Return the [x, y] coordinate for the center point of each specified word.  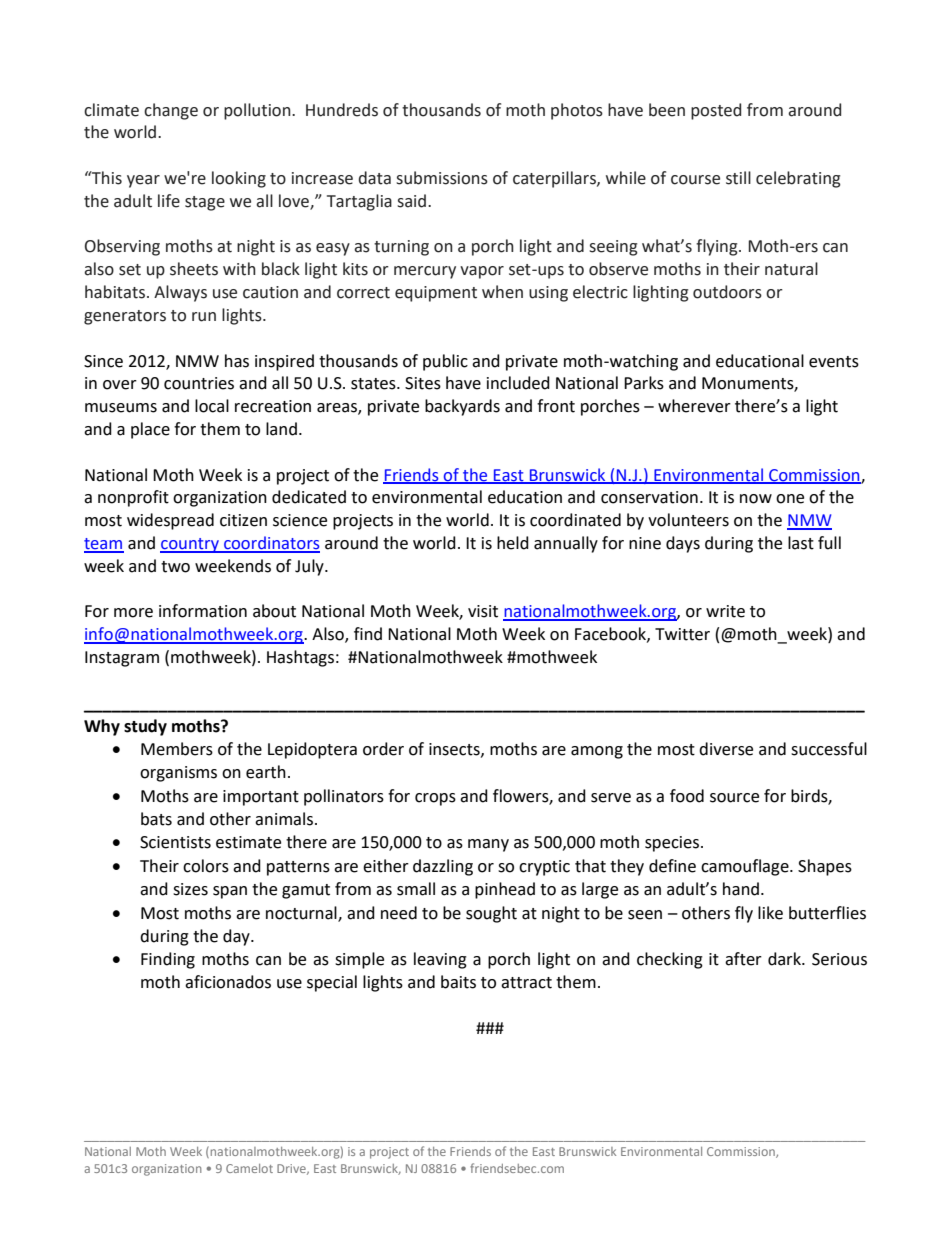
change [171, 111]
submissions [442, 178]
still [738, 178]
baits [458, 982]
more [133, 613]
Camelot [249, 1168]
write [725, 611]
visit [483, 611]
